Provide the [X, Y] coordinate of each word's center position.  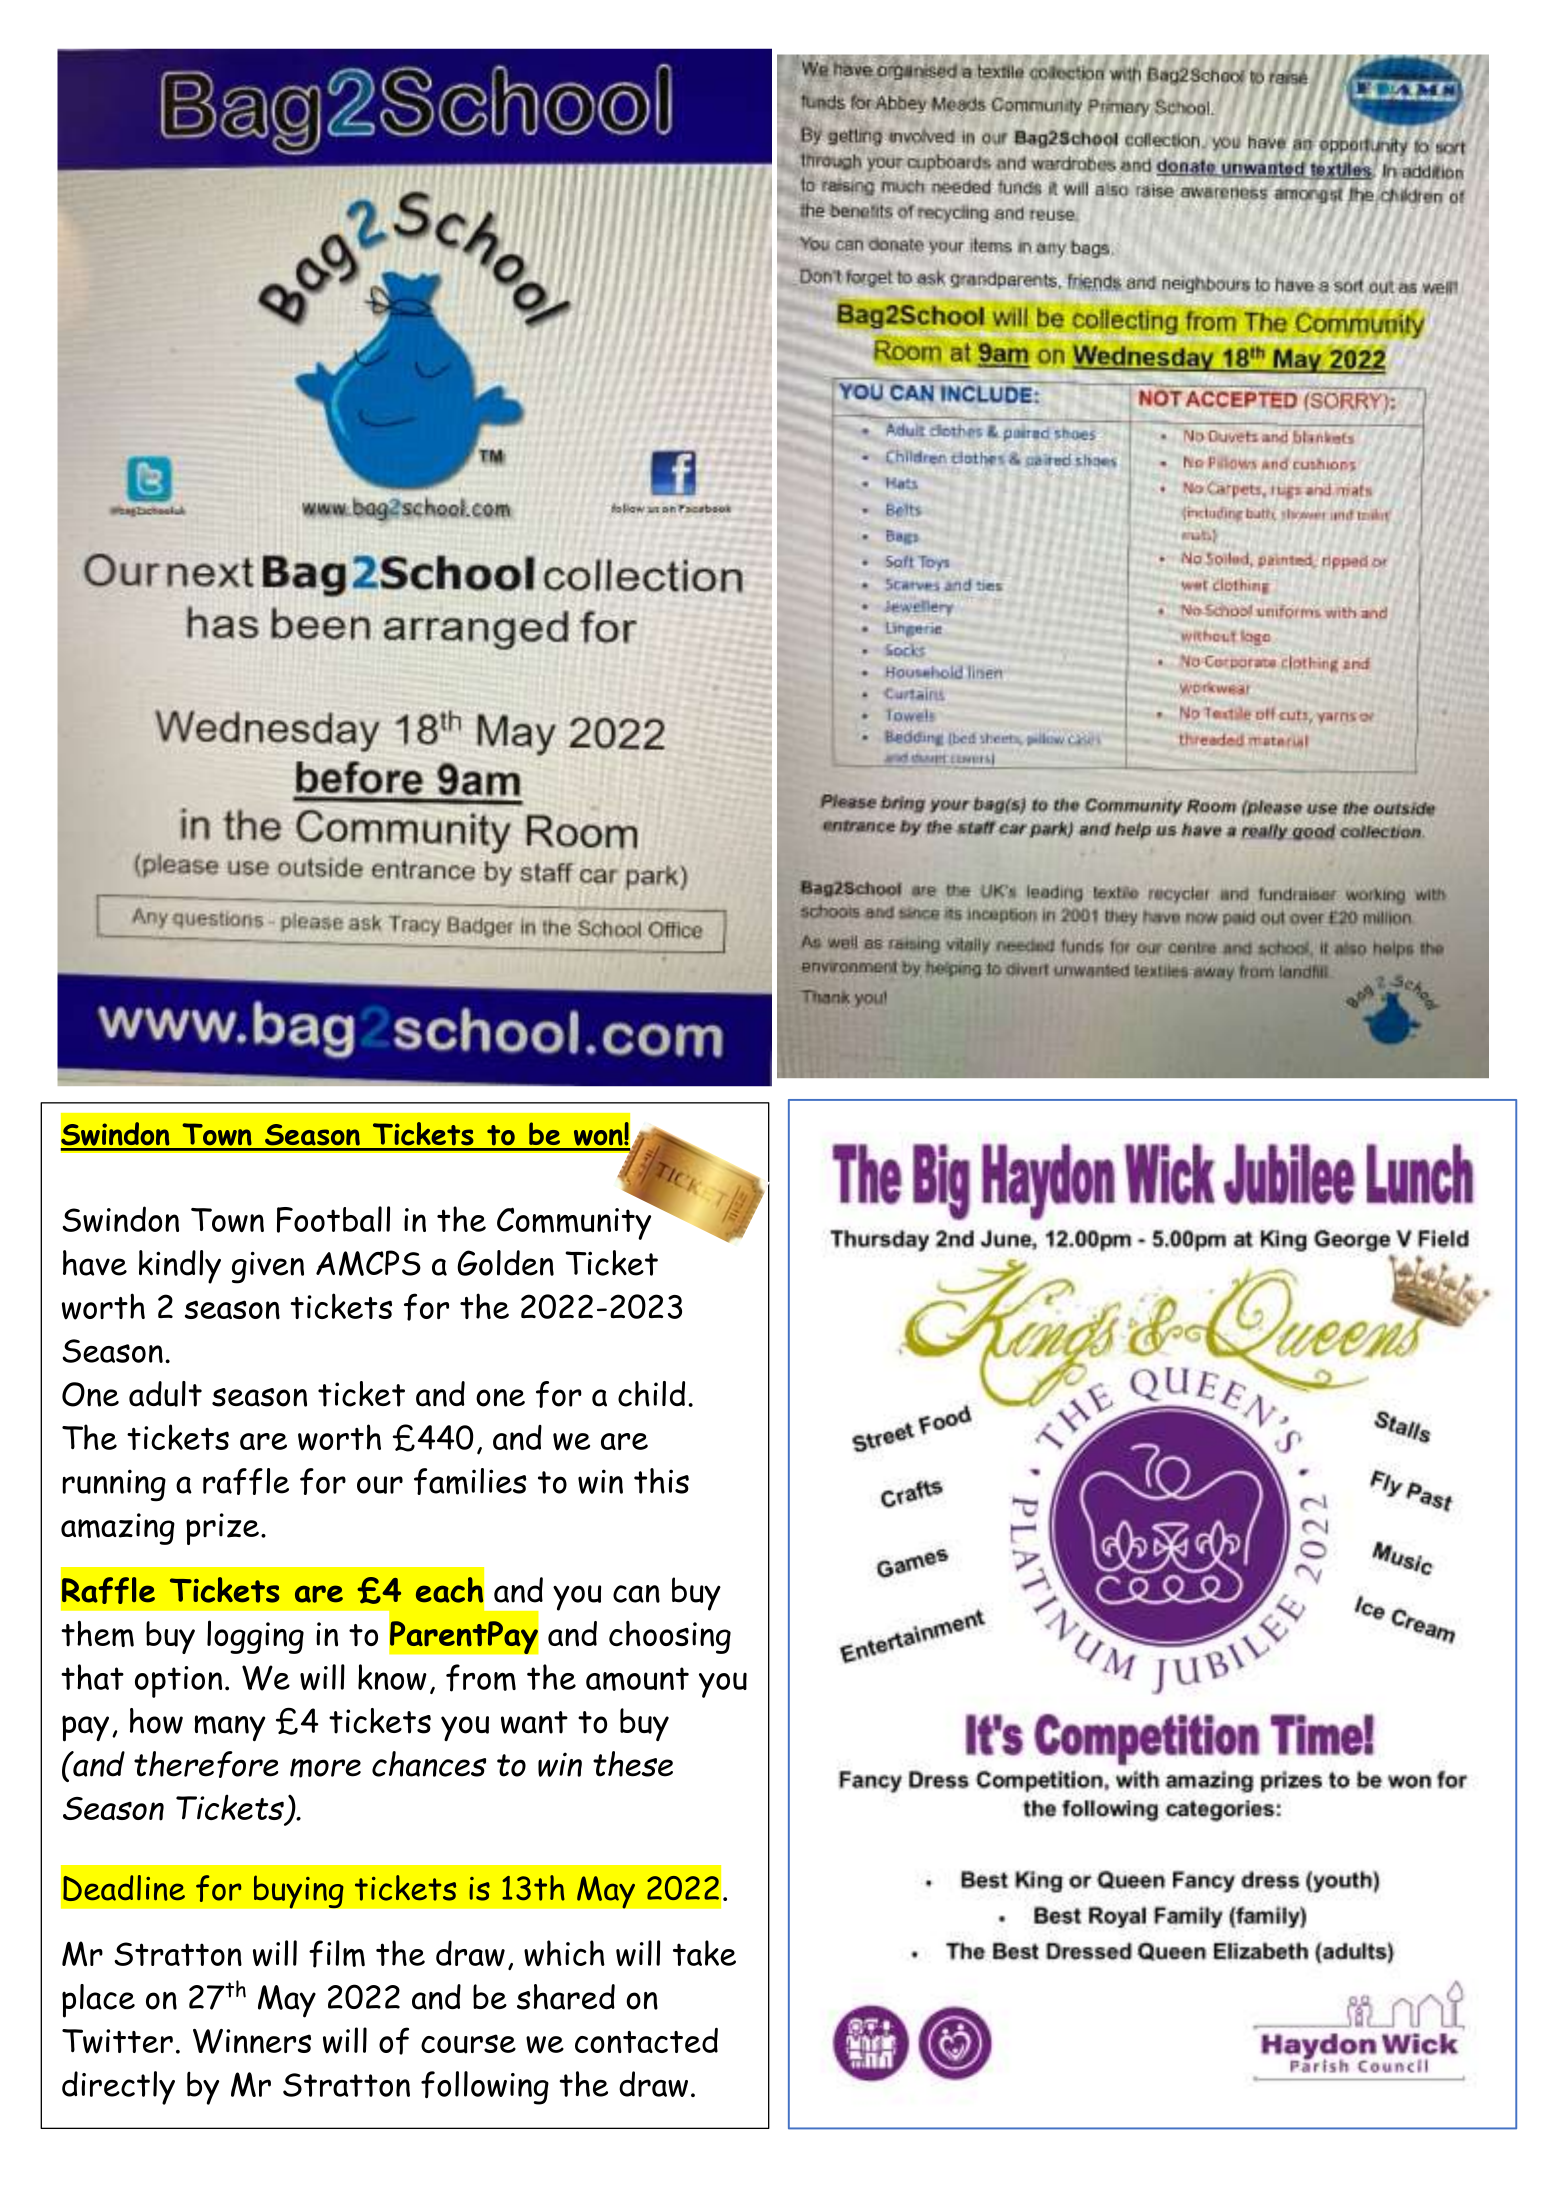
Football [333, 1219]
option [178, 1682]
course [468, 2044]
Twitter [117, 2041]
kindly [180, 1267]
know [392, 1677]
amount [637, 1679]
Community [575, 1222]
